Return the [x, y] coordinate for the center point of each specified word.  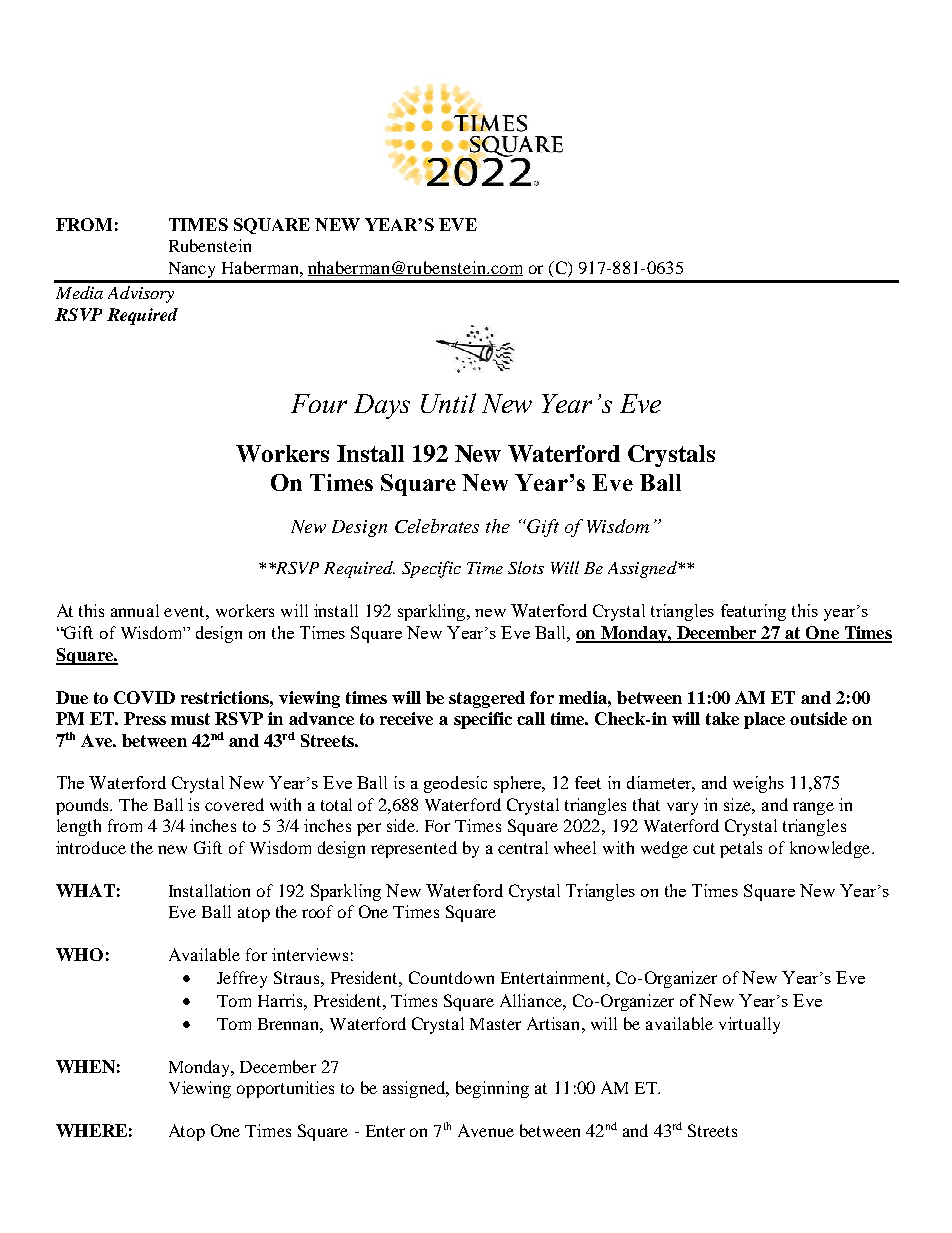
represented [414, 849]
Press [145, 718]
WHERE [91, 1130]
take [722, 718]
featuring [753, 612]
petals [741, 849]
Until [448, 403]
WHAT [85, 890]
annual [135, 610]
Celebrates [437, 526]
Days [382, 406]
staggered [487, 699]
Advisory [141, 294]
